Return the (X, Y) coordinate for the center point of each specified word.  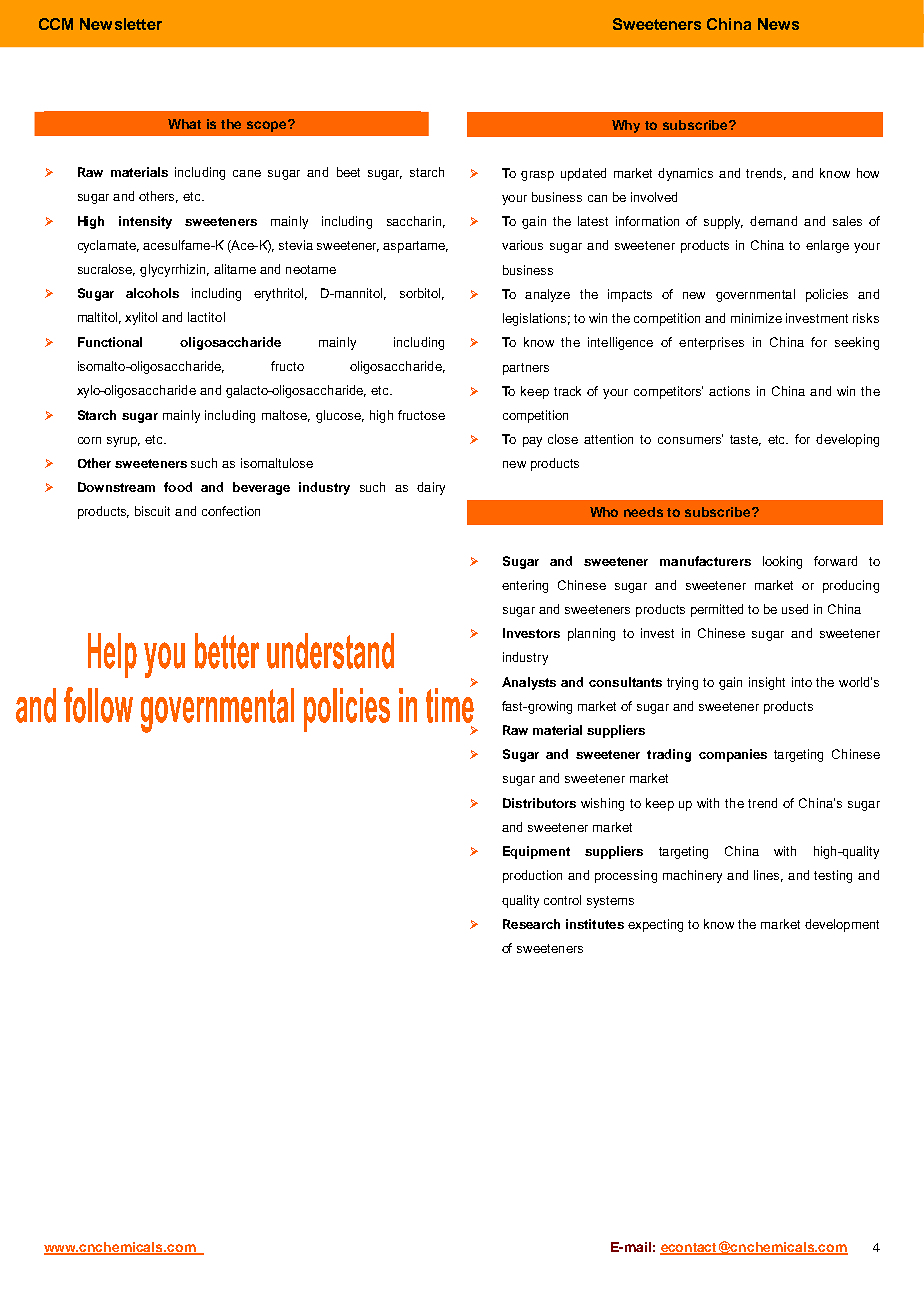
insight (767, 683)
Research (531, 924)
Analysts (529, 683)
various (522, 245)
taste (745, 440)
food (178, 487)
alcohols (152, 293)
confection (231, 511)
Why (626, 126)
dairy (431, 488)
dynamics (685, 174)
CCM (56, 24)
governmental (755, 295)
